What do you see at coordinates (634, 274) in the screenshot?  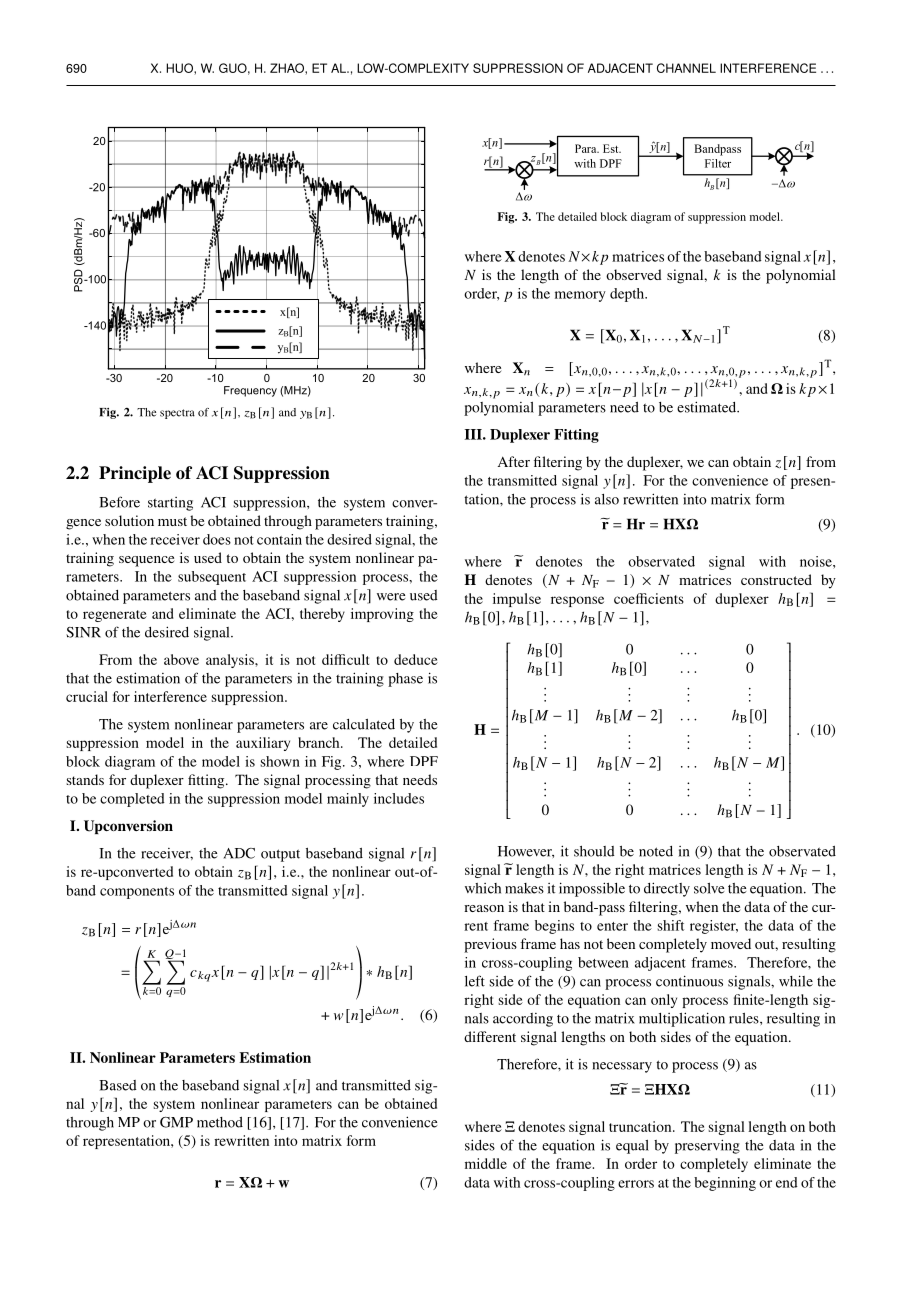 I see `observed` at bounding box center [634, 274].
